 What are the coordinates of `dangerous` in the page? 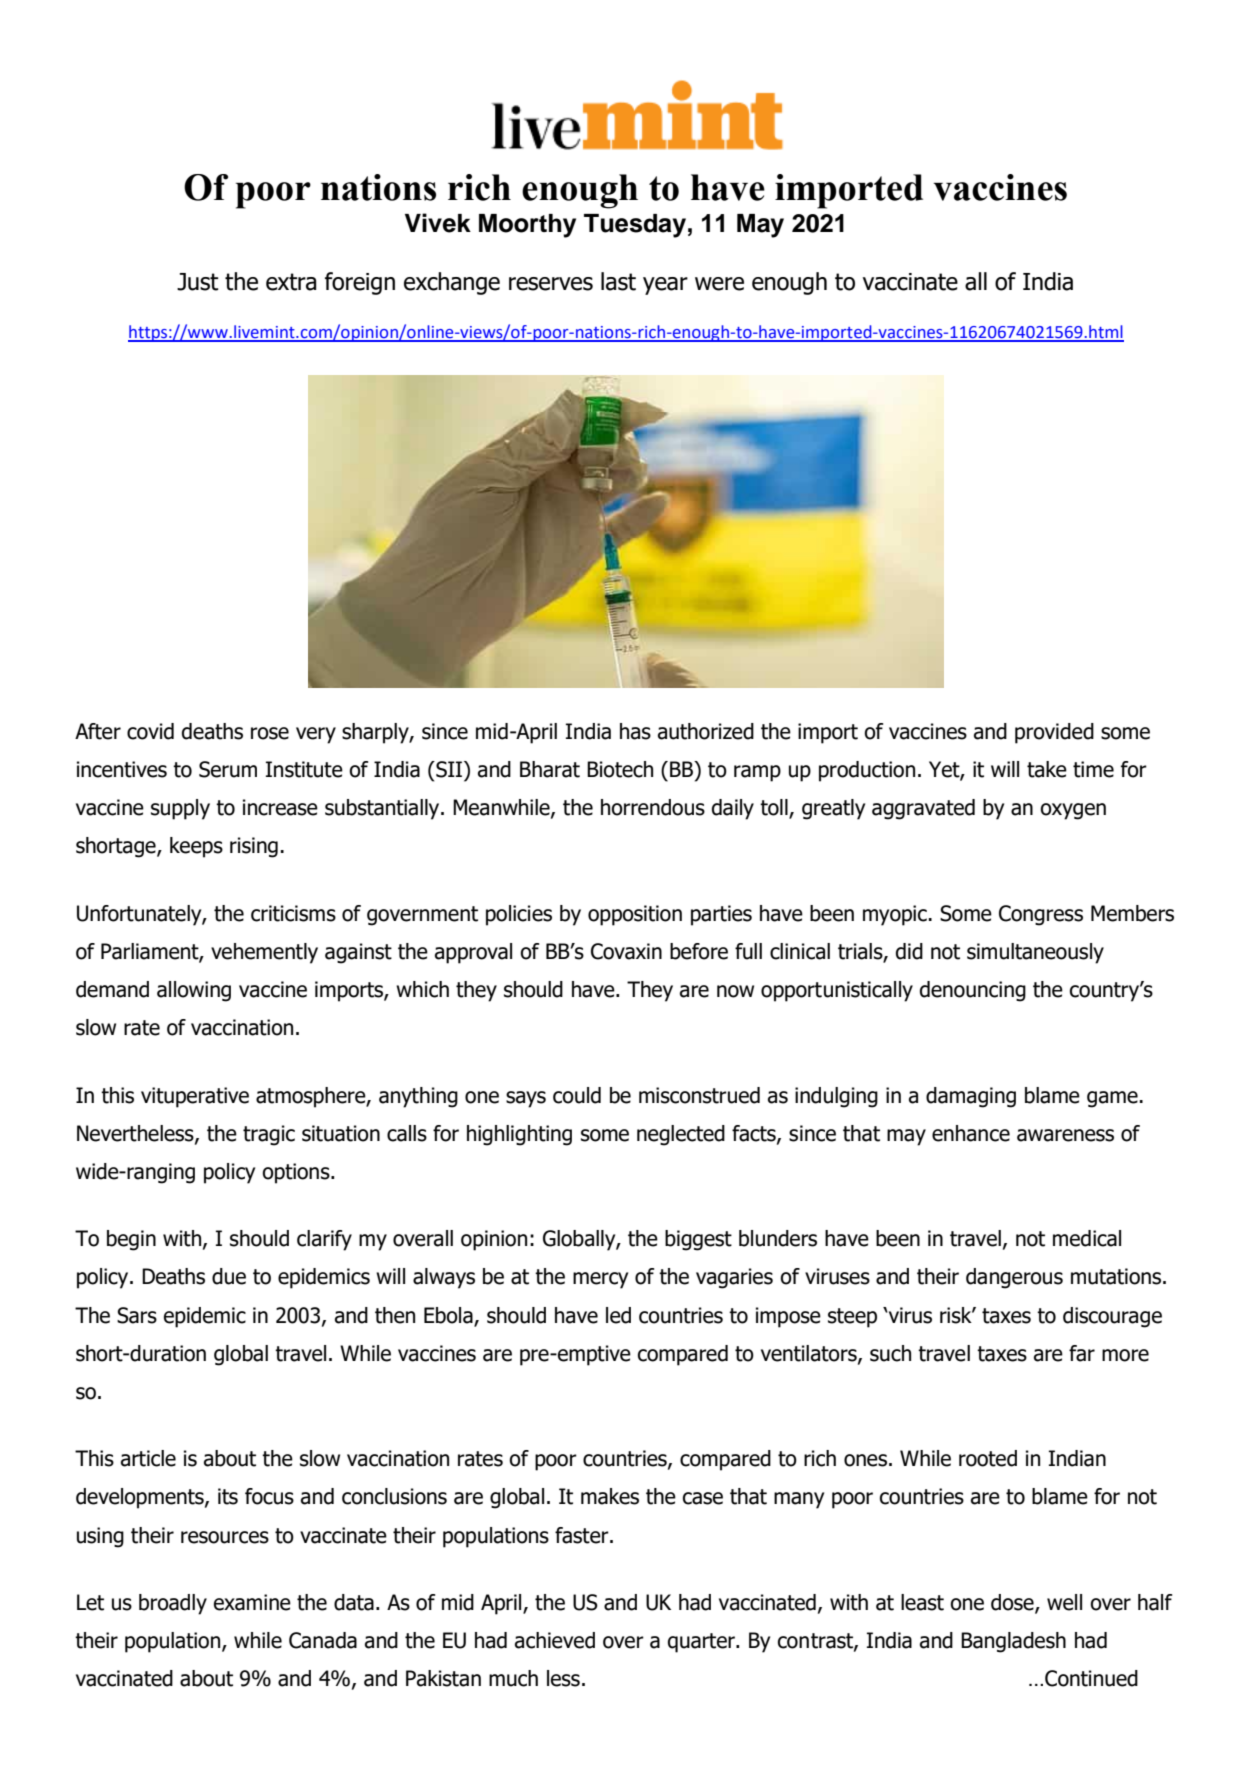 It's located at (1014, 1278).
